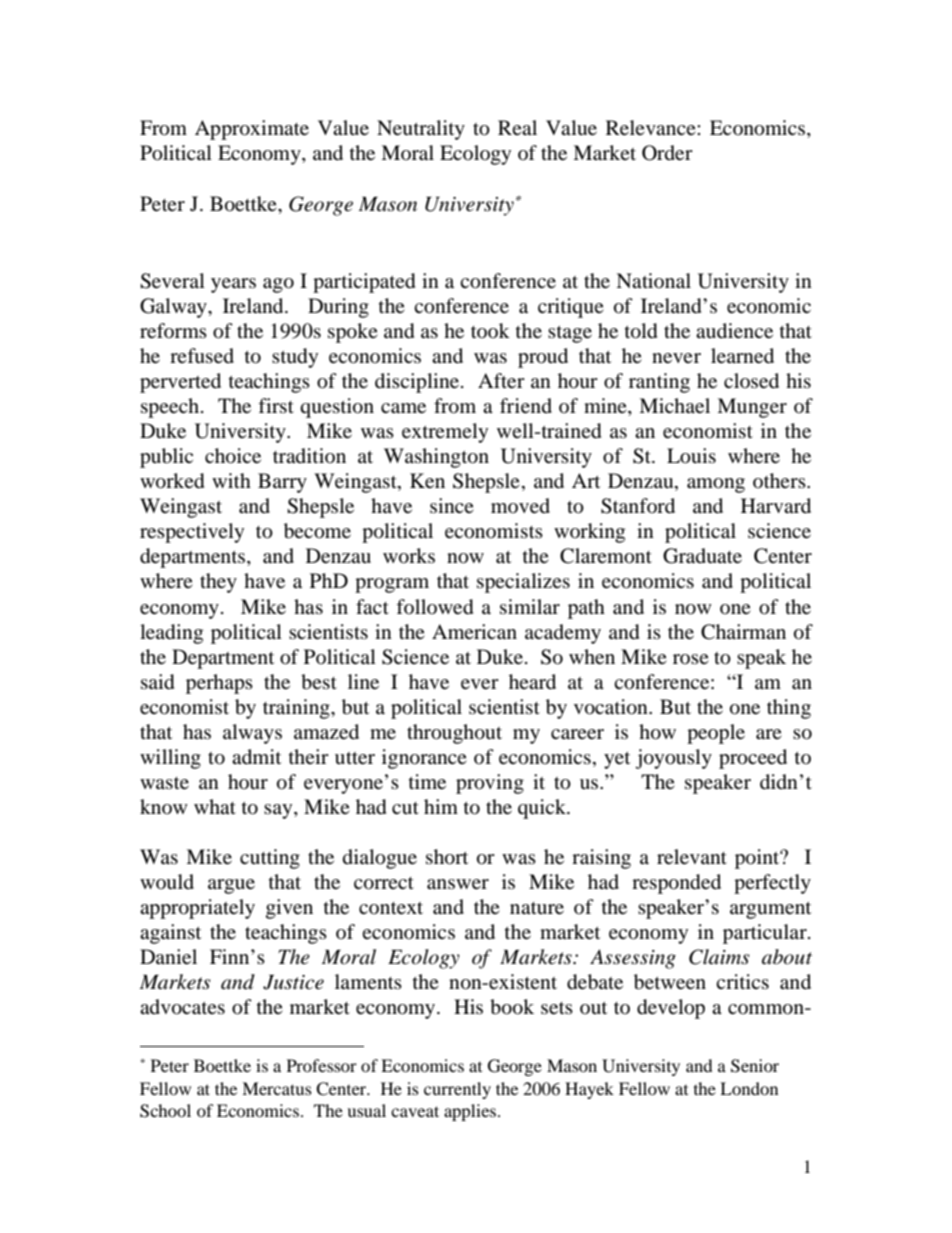 Image resolution: width=952 pixels, height=1233 pixels. Describe the element at coordinates (277, 1088) in the document. I see `Mercatus` at that location.
